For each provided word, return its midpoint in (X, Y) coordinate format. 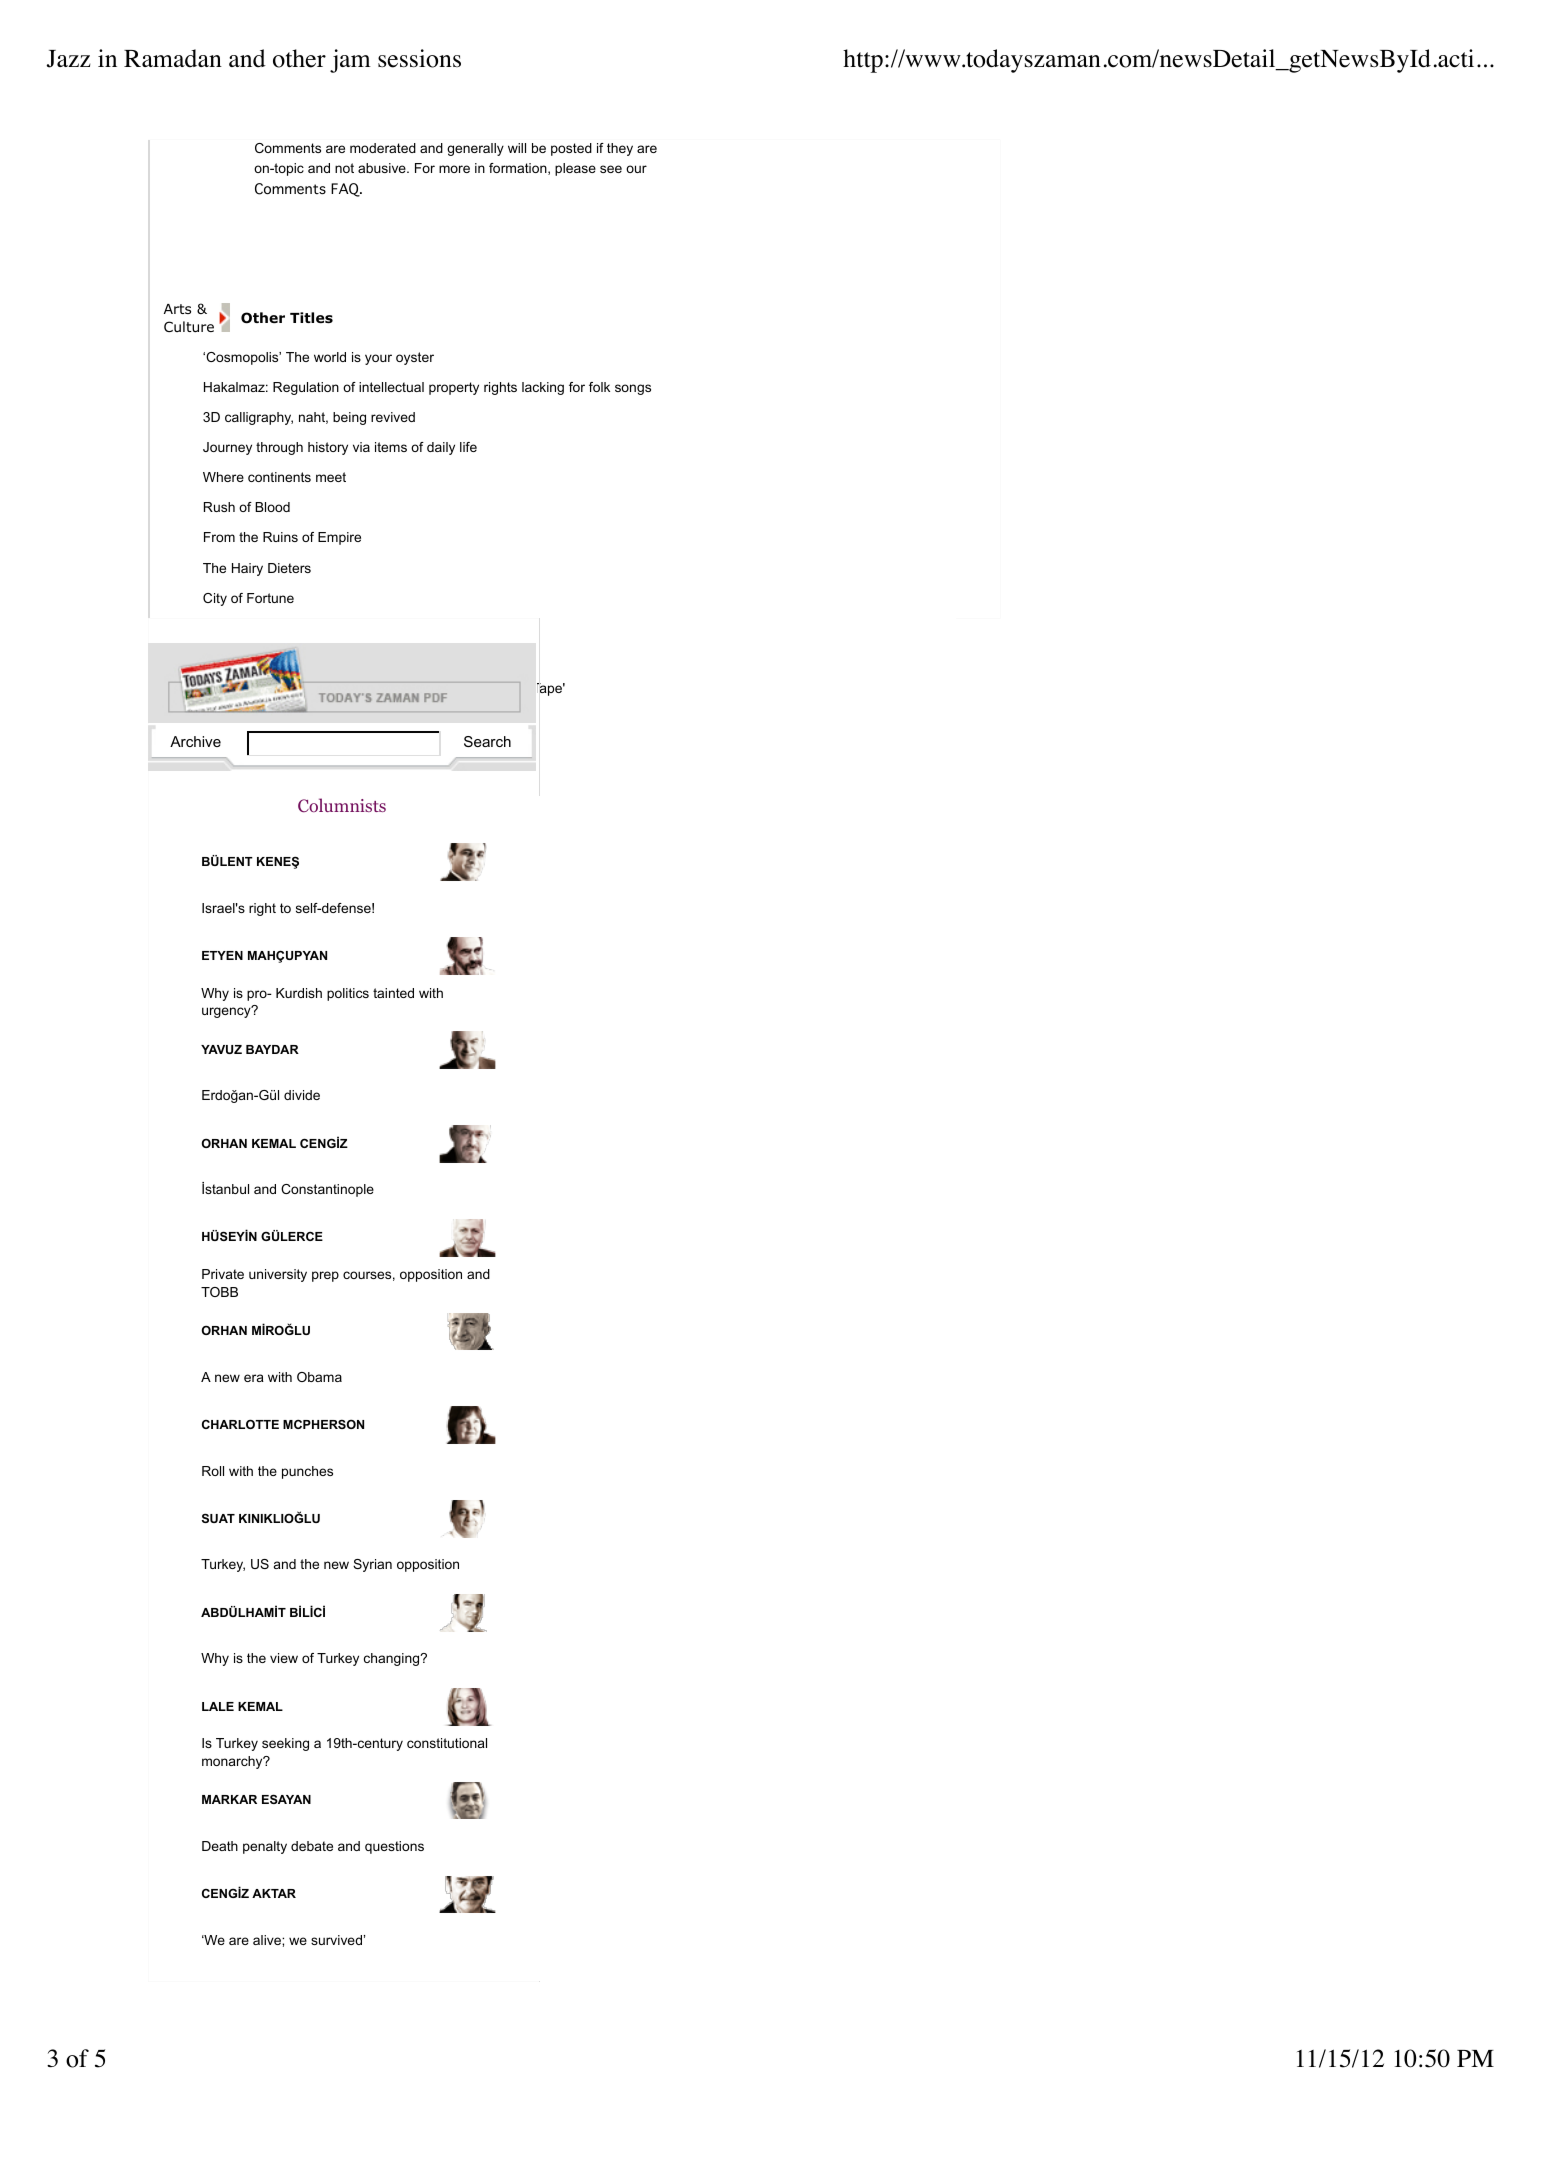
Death (220, 1846)
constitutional (447, 1743)
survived (336, 1940)
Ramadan (173, 58)
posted (571, 149)
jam (350, 61)
